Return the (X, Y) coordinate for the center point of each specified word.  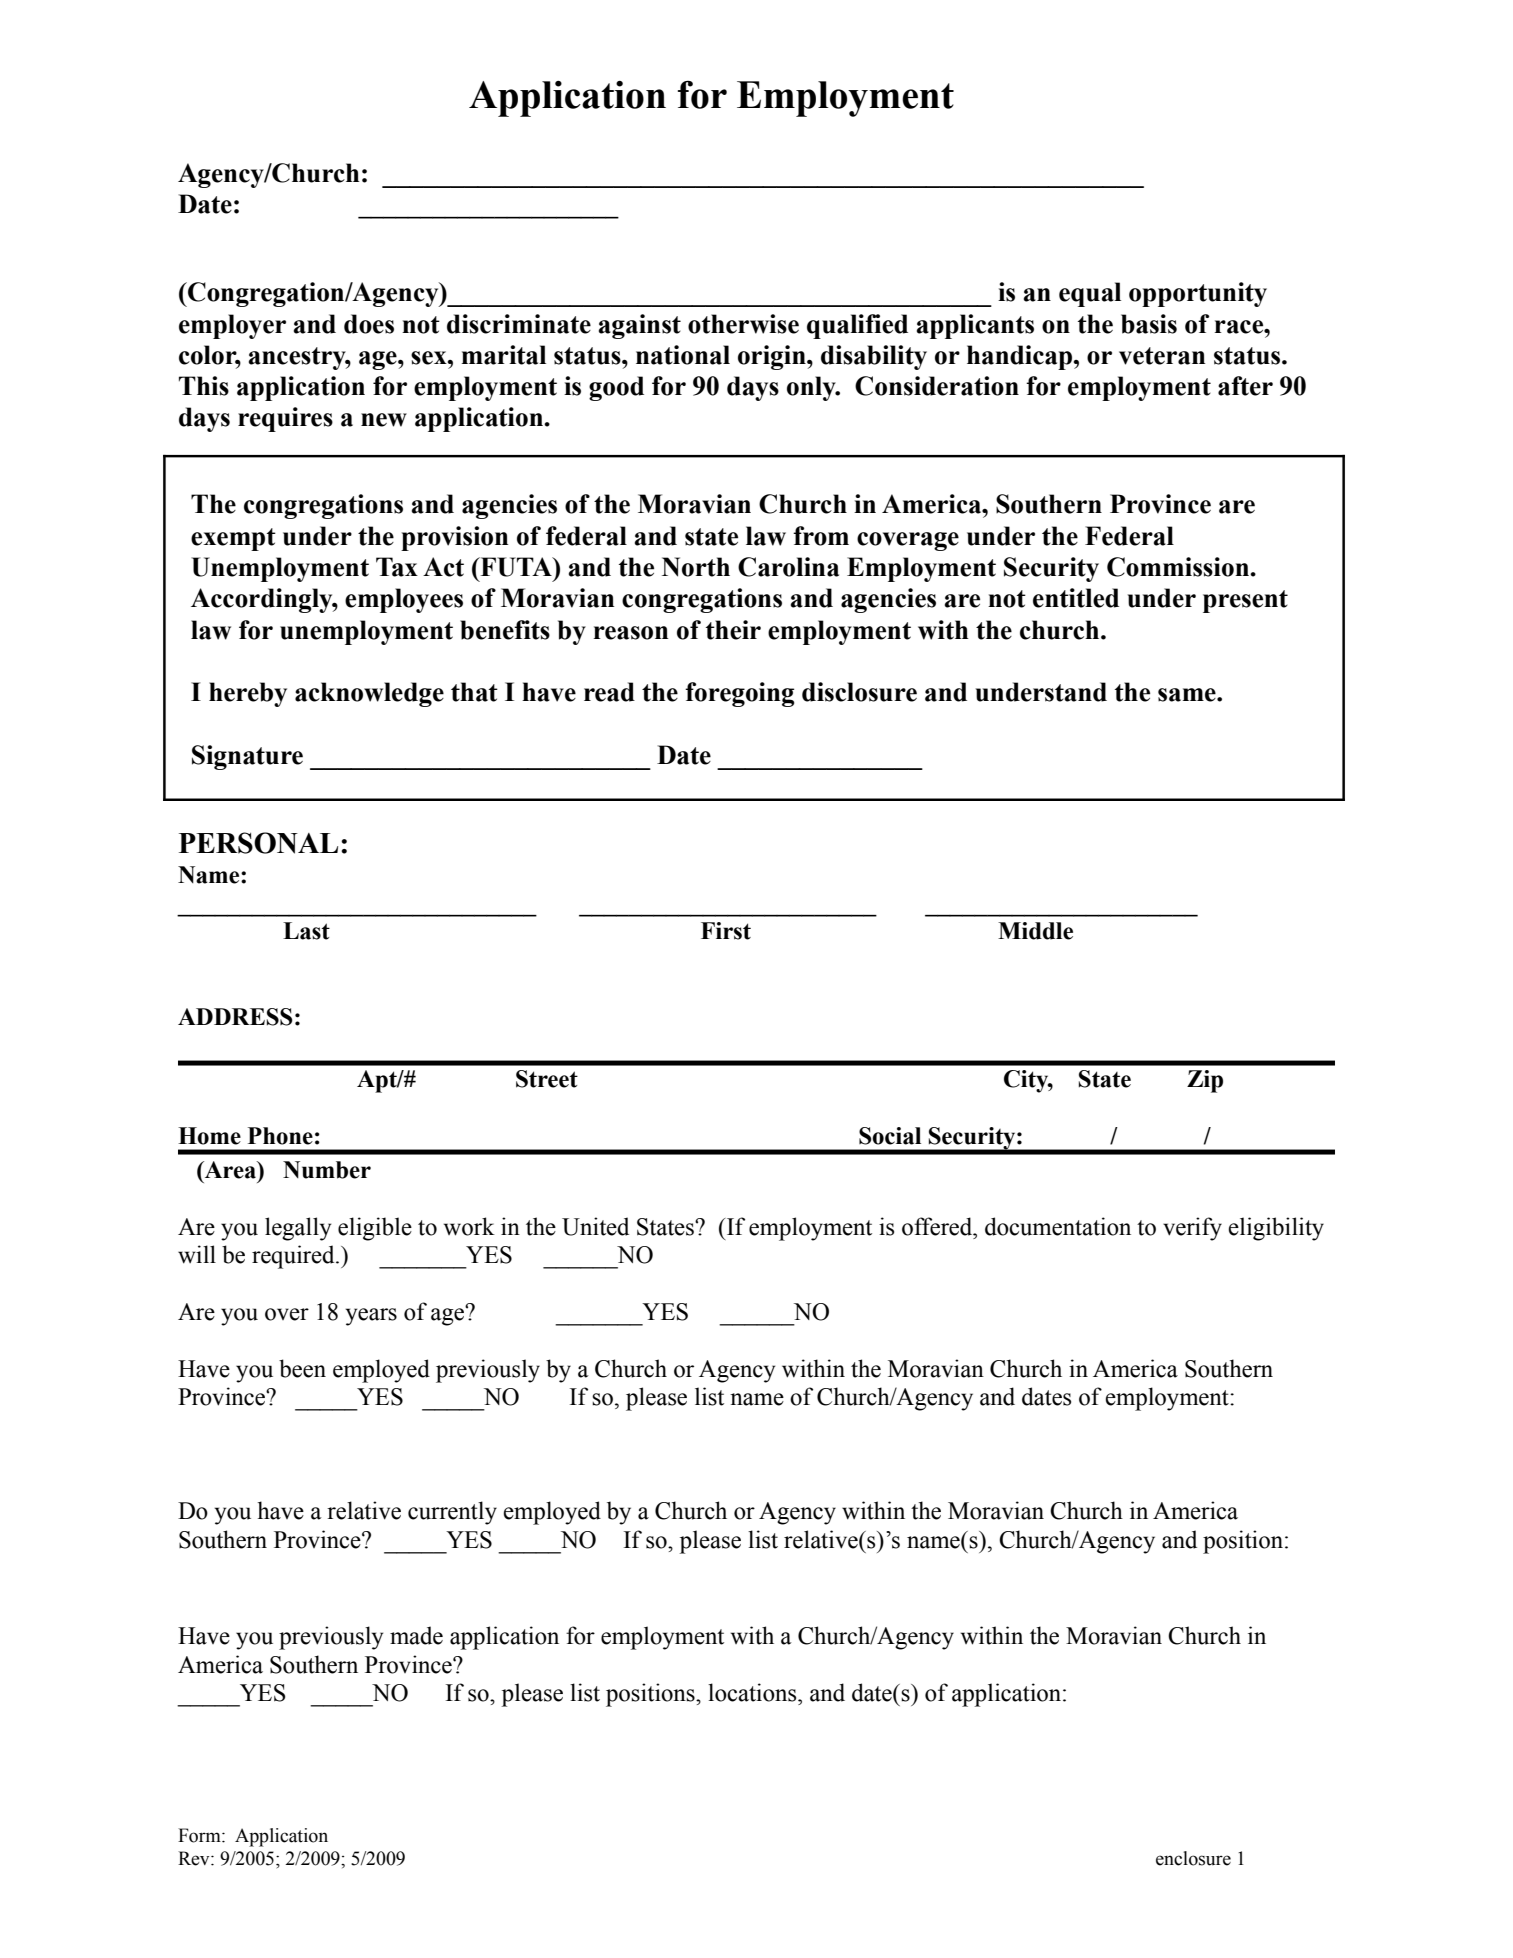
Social (890, 1136)
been (302, 1368)
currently (452, 1513)
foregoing (740, 694)
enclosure (1193, 1858)
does (369, 324)
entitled (1076, 598)
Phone (280, 1136)
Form (200, 1835)
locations (753, 1692)
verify (1192, 1229)
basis (1149, 324)
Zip (1205, 1081)
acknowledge (369, 694)
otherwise (743, 324)
